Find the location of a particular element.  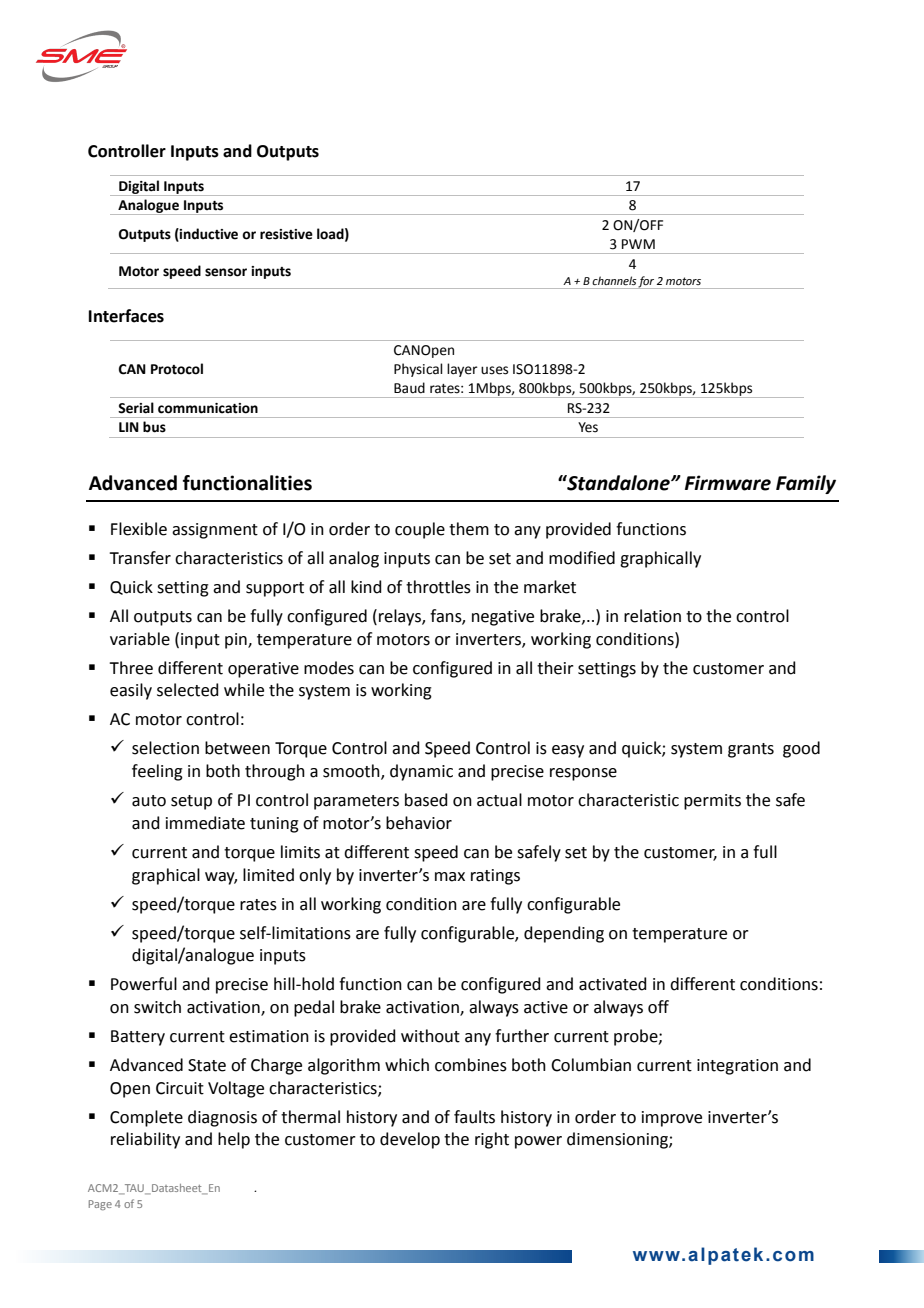

Transfer is located at coordinates (140, 558).
